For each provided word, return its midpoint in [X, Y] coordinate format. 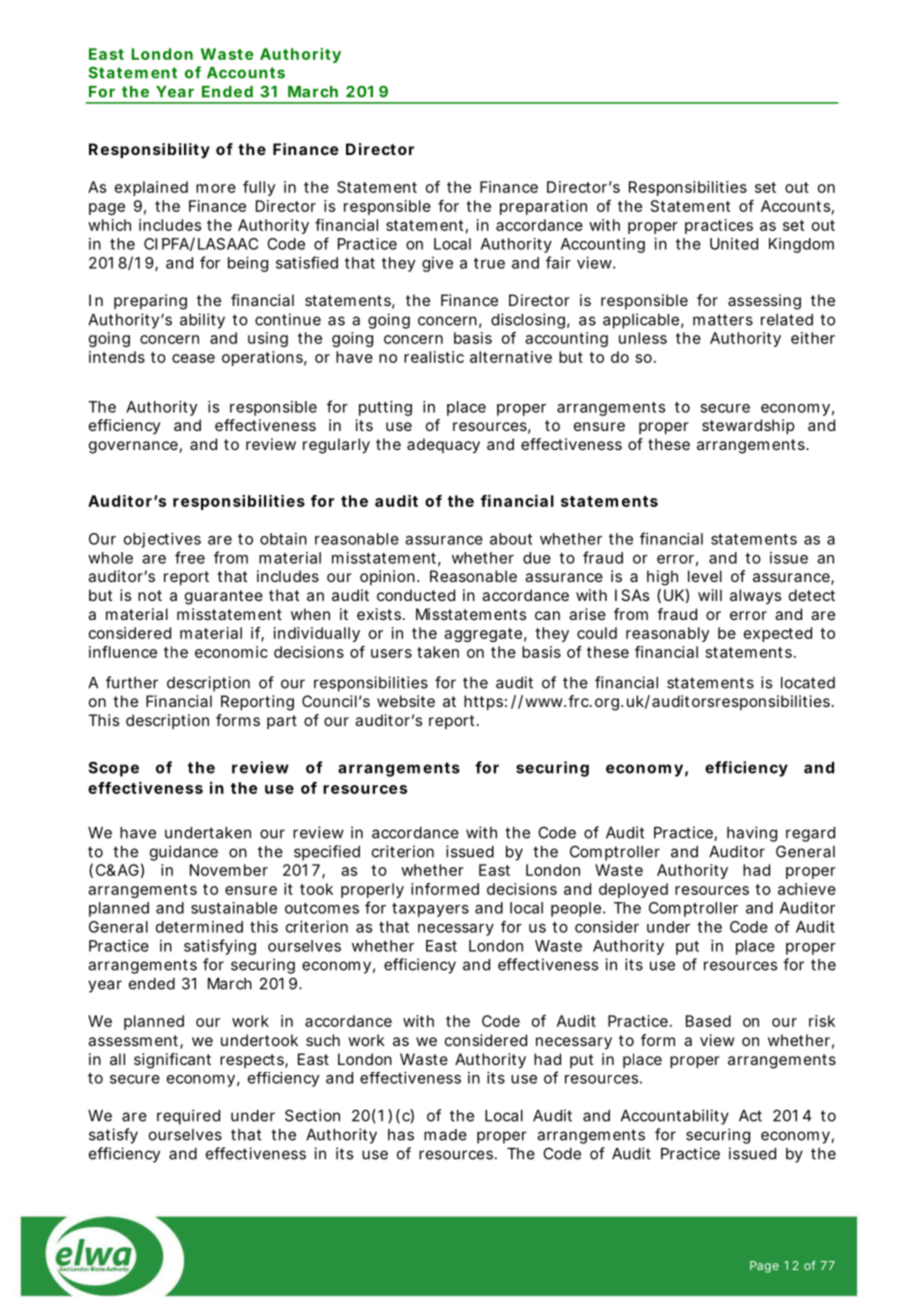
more [216, 188]
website [406, 701]
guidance [184, 853]
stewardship [748, 427]
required [188, 1117]
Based [708, 1021]
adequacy [443, 446]
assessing [764, 302]
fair [558, 262]
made [445, 1135]
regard [810, 834]
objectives [162, 540]
